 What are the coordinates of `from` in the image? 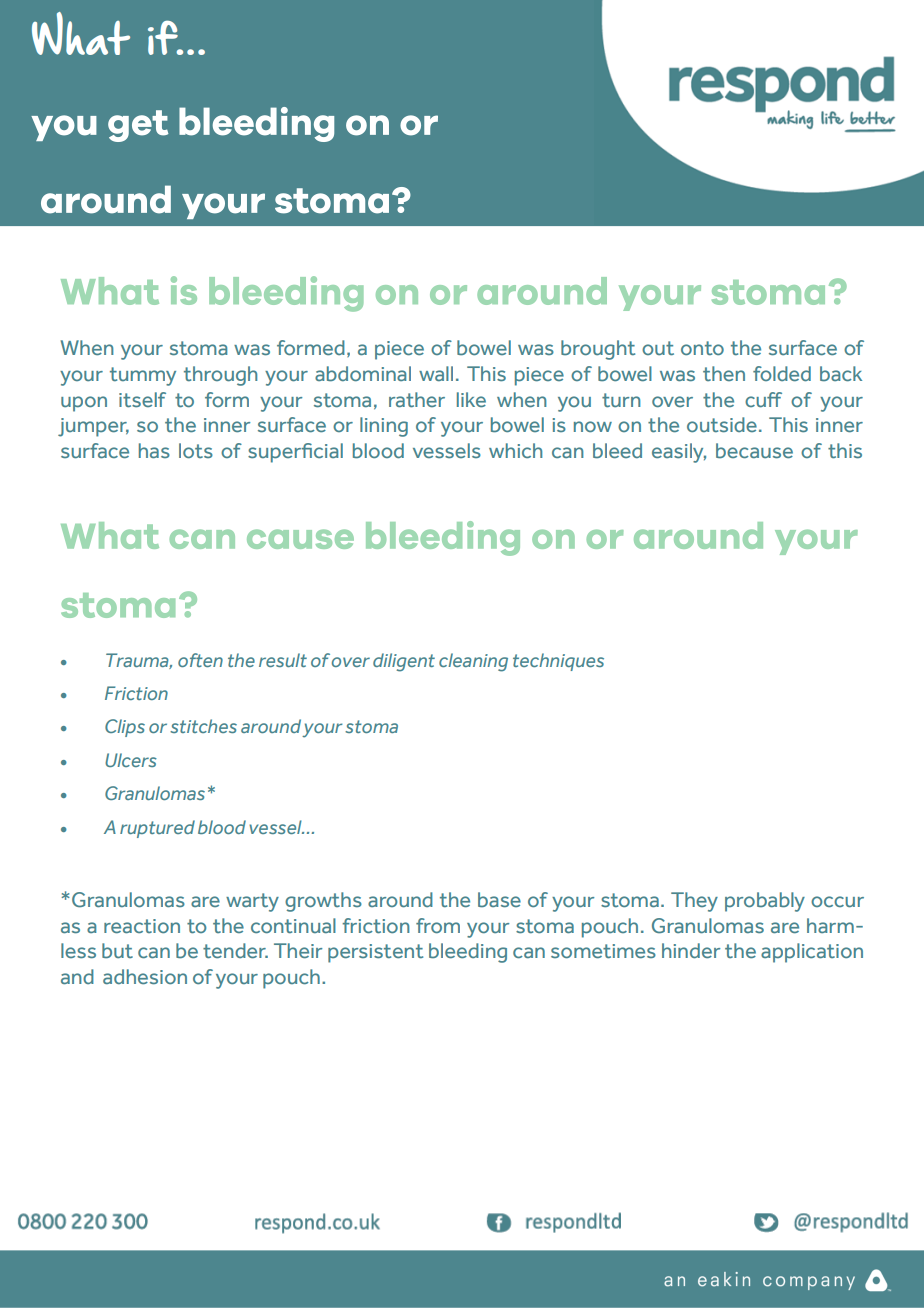 It's located at (438, 925).
